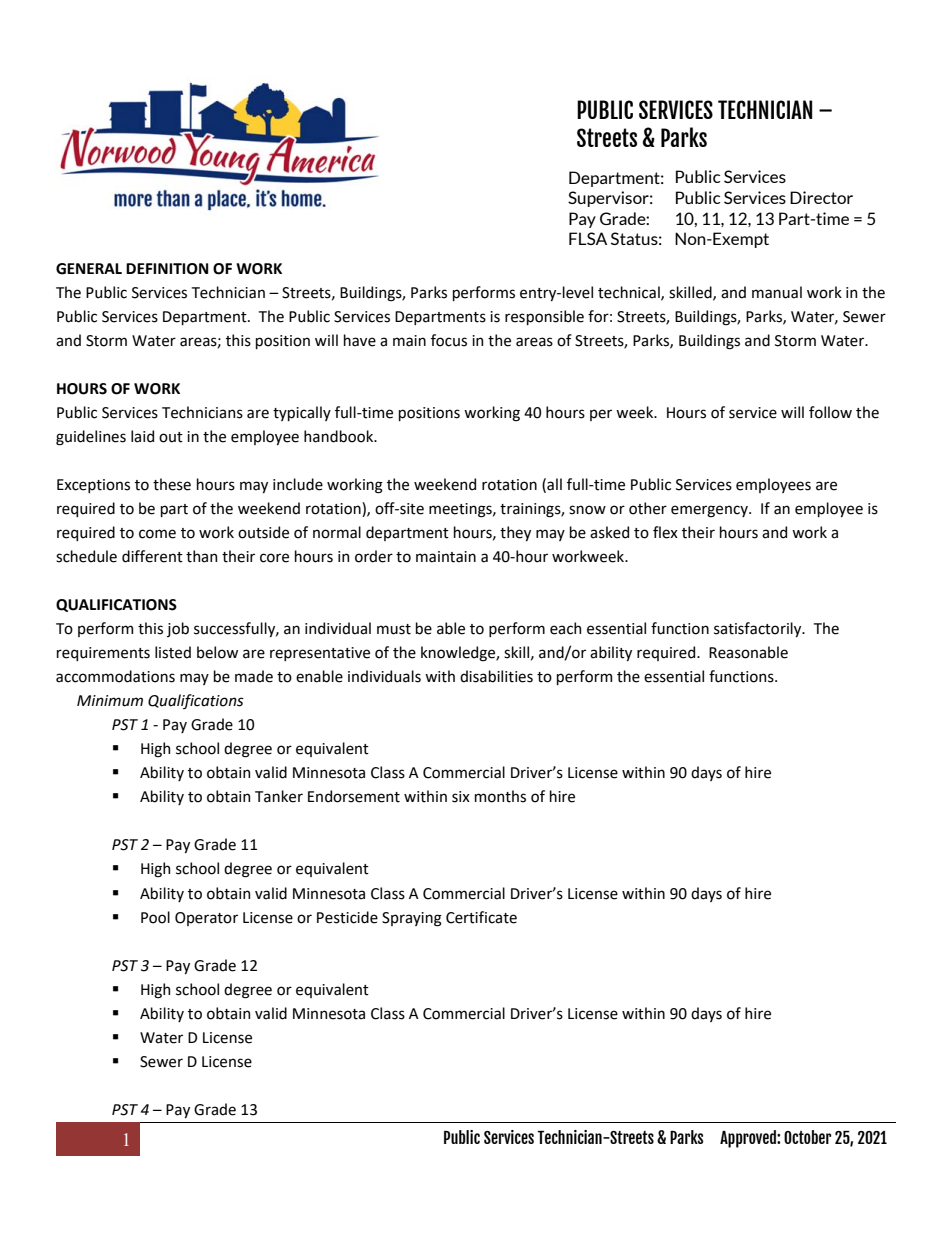  What do you see at coordinates (710, 511) in the document?
I see `emergency` at bounding box center [710, 511].
